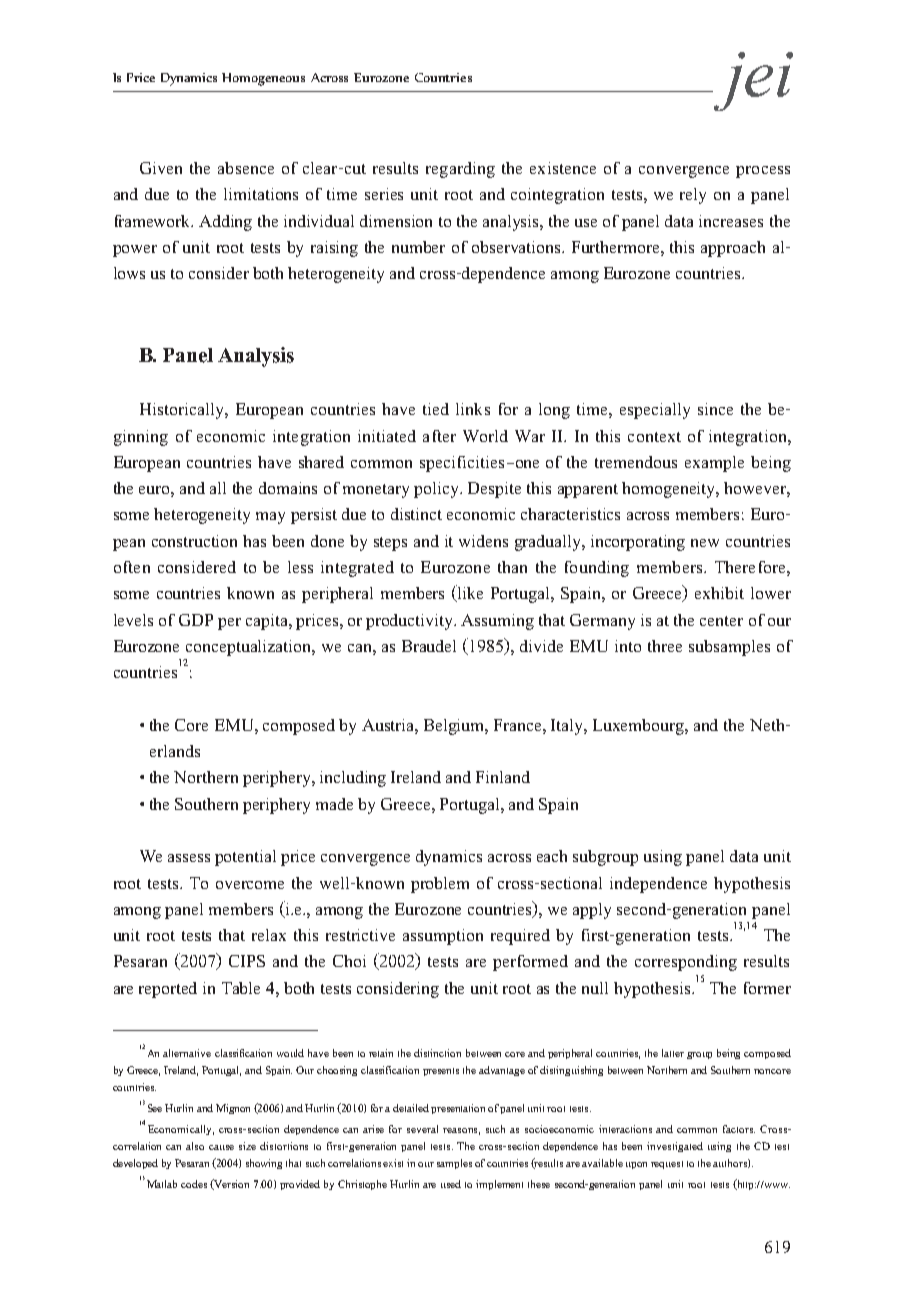  What do you see at coordinates (721, 621) in the image?
I see `center` at bounding box center [721, 621].
